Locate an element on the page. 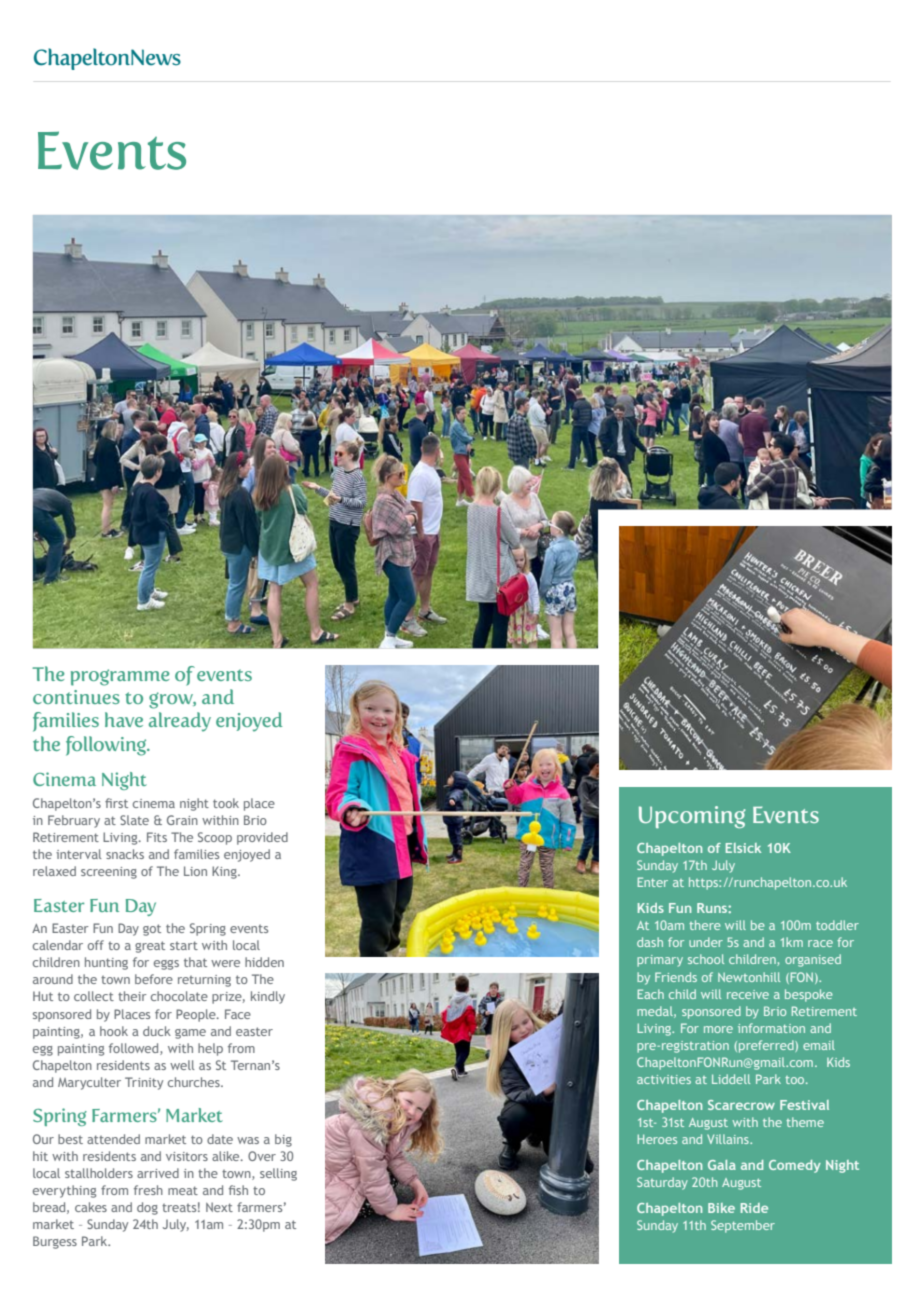  Upcoming is located at coordinates (692, 817).
